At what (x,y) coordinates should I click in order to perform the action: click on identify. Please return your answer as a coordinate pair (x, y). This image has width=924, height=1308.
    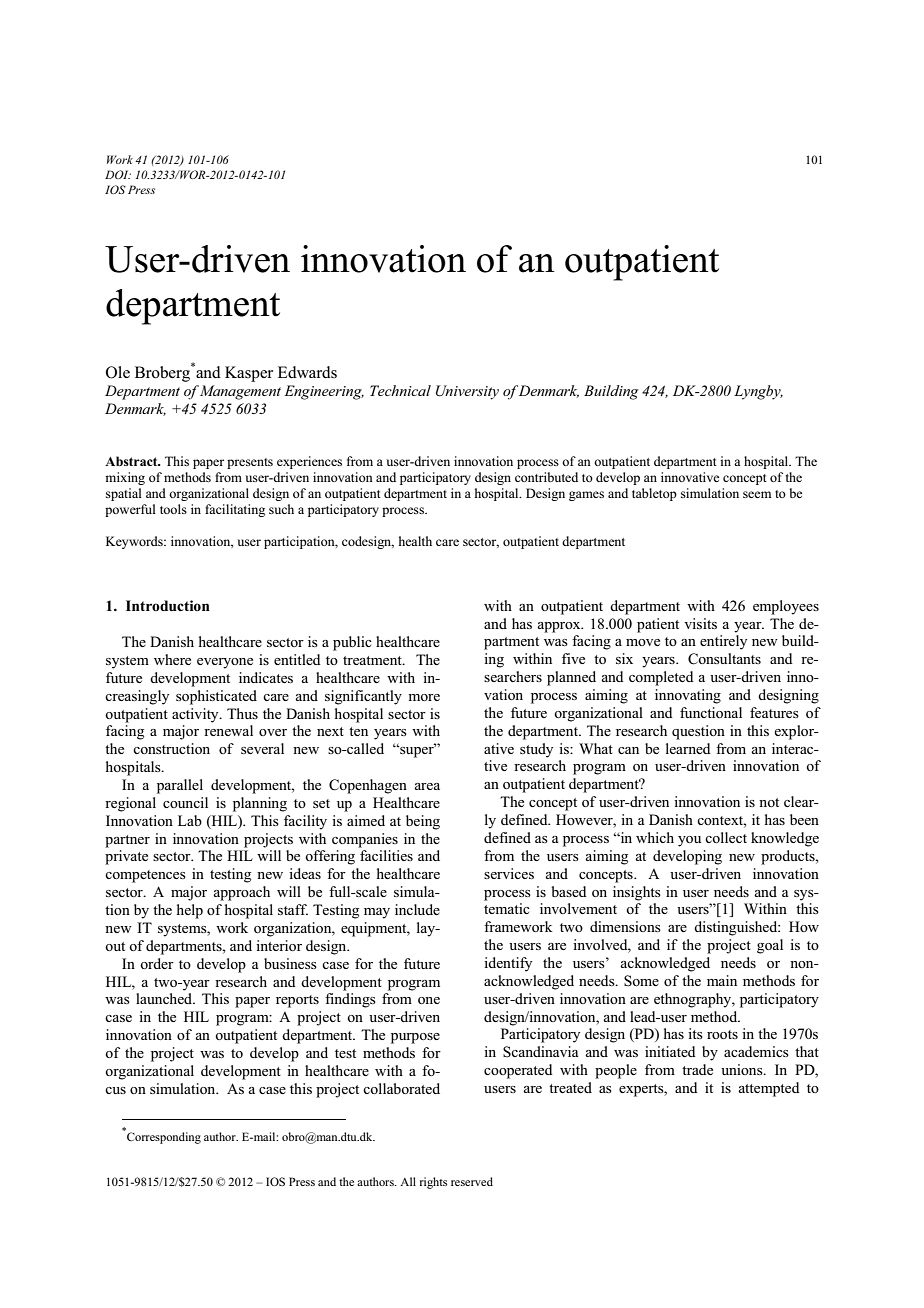
    Looking at the image, I should click on (508, 964).
